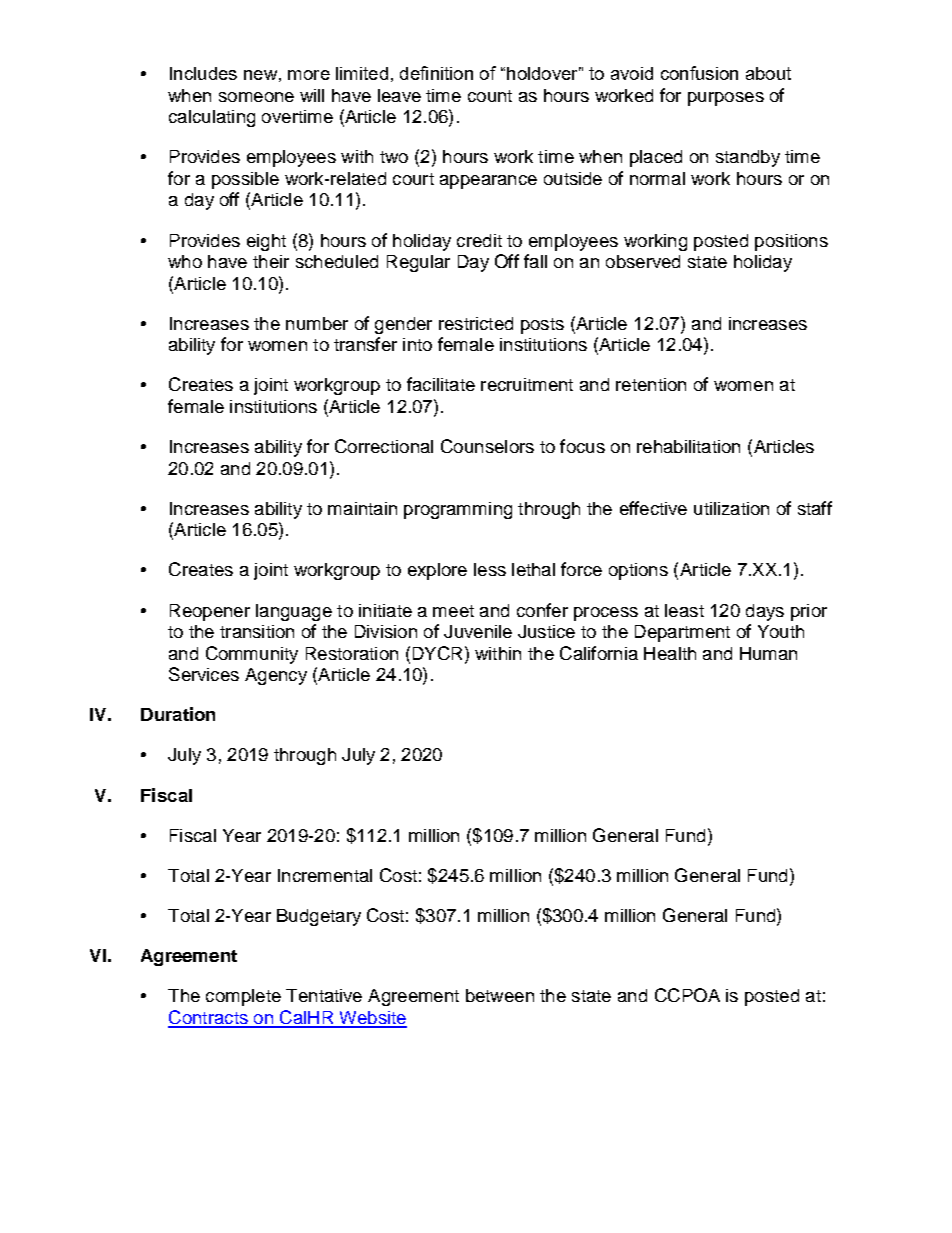  Describe the element at coordinates (325, 875) in the screenshot. I see `Incremental` at that location.
